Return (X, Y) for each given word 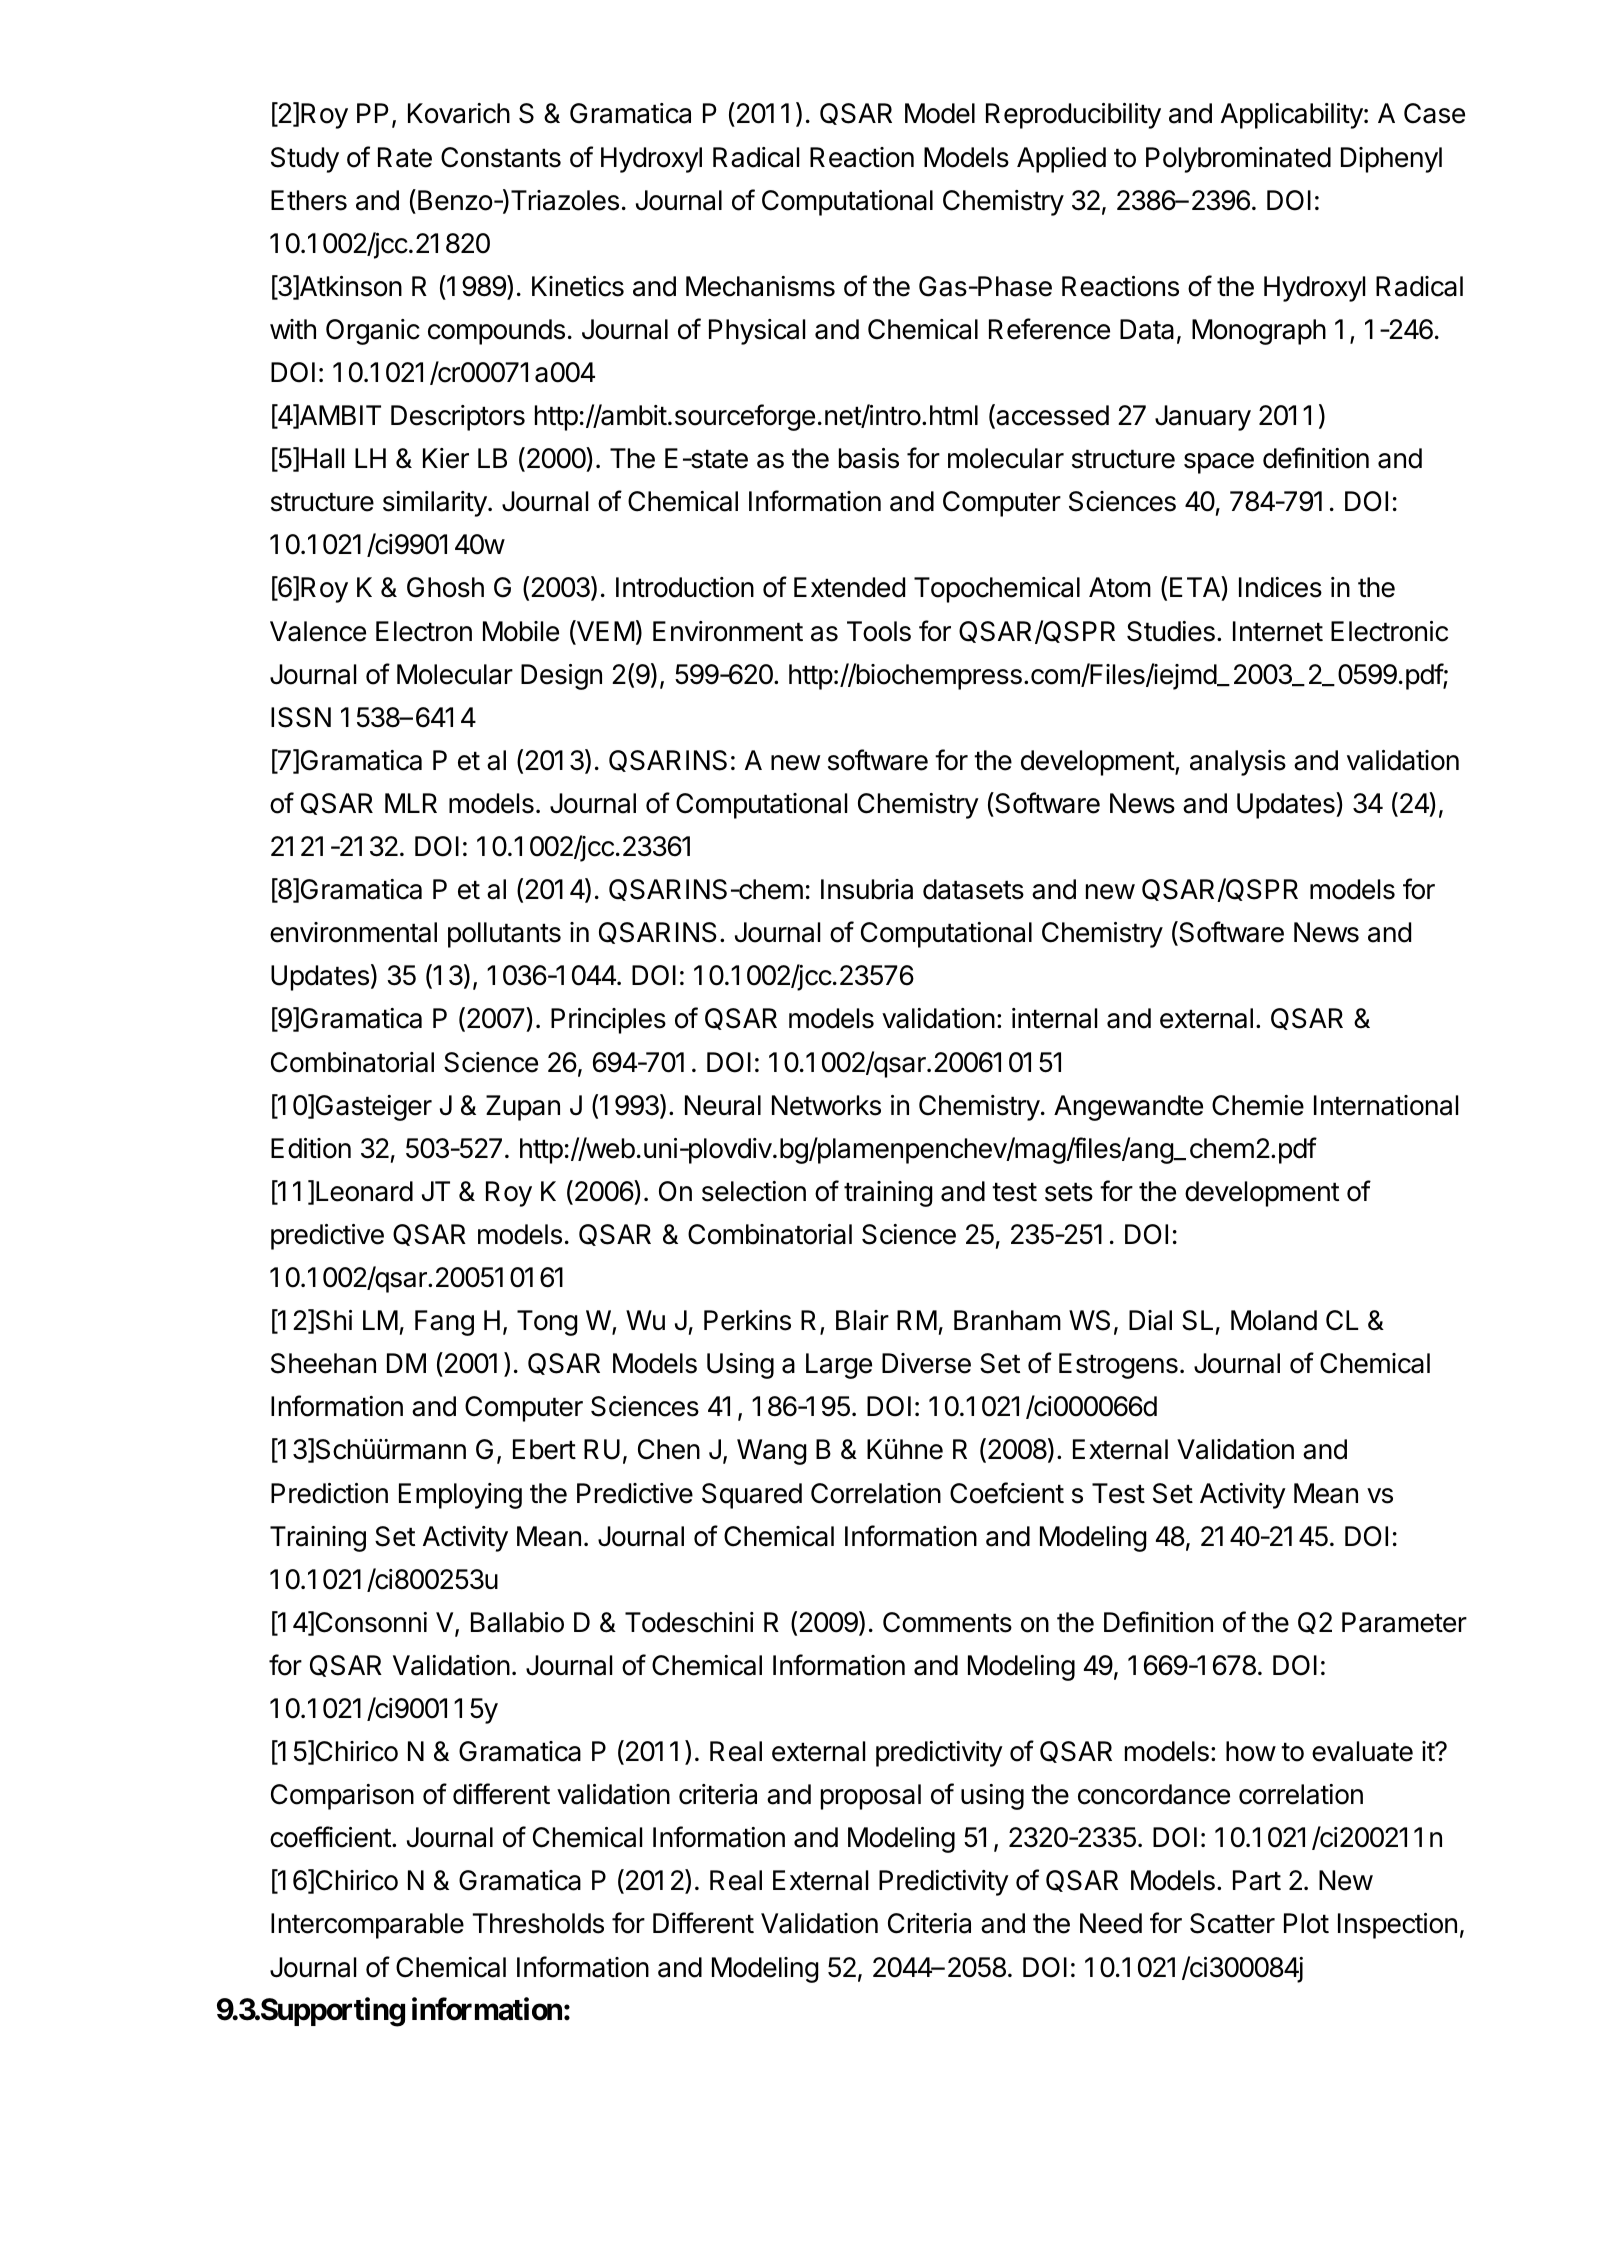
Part (1257, 1880)
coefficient (331, 1837)
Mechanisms (760, 286)
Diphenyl (1391, 160)
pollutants (504, 935)
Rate (405, 157)
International (1386, 1105)
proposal (871, 1797)
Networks (826, 1105)
